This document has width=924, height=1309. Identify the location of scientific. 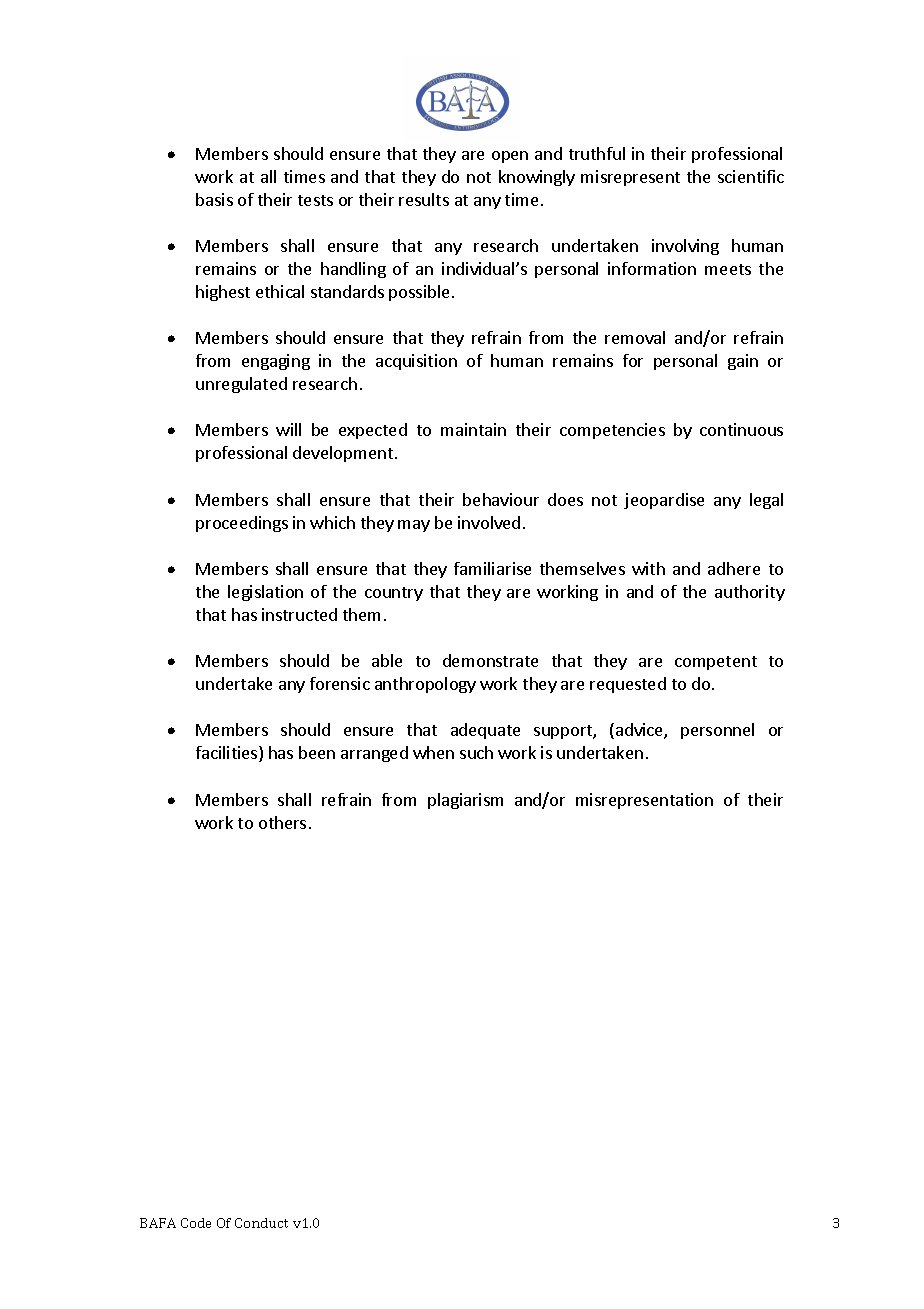
(751, 176).
